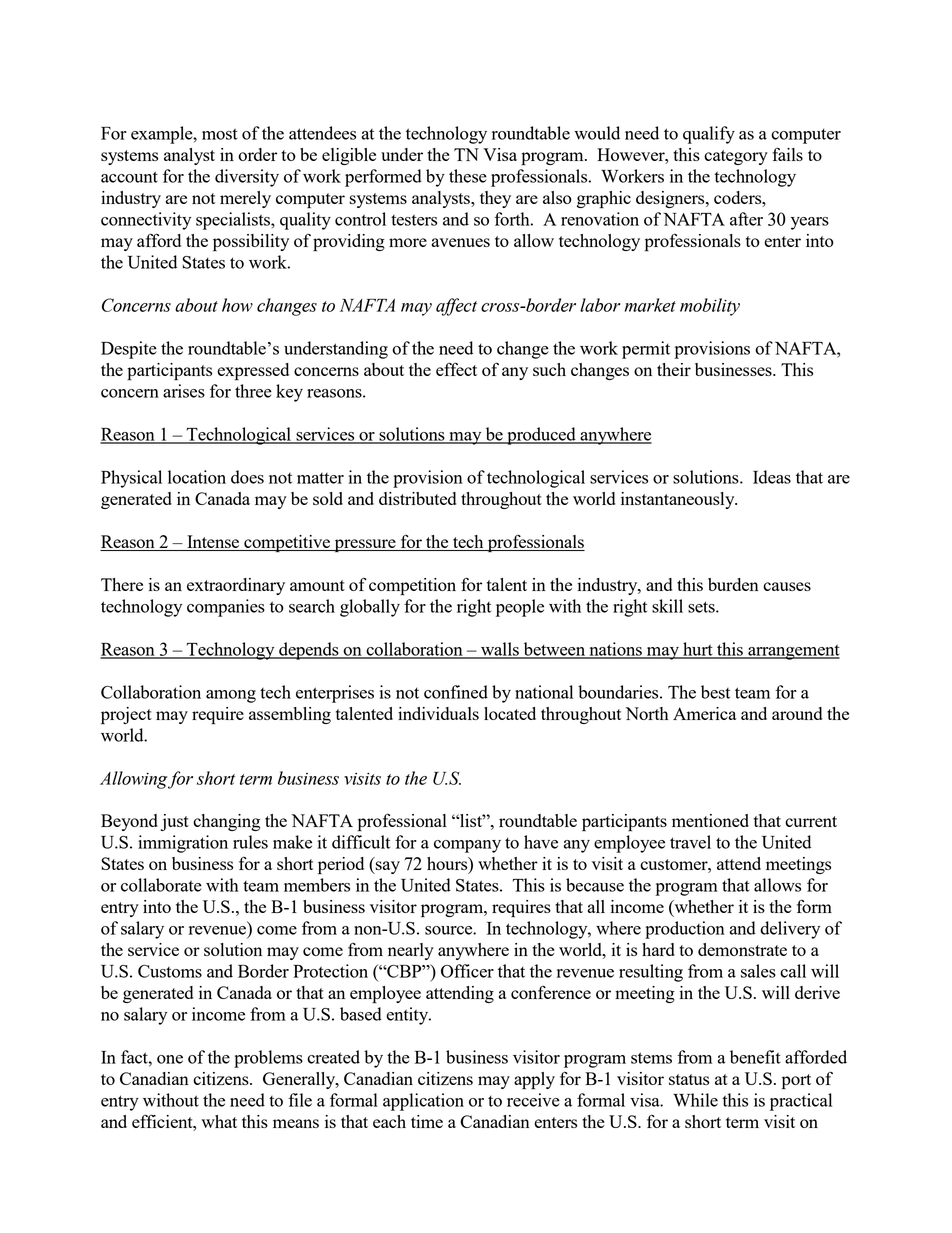 The image size is (952, 1233). I want to click on category, so click(736, 157).
